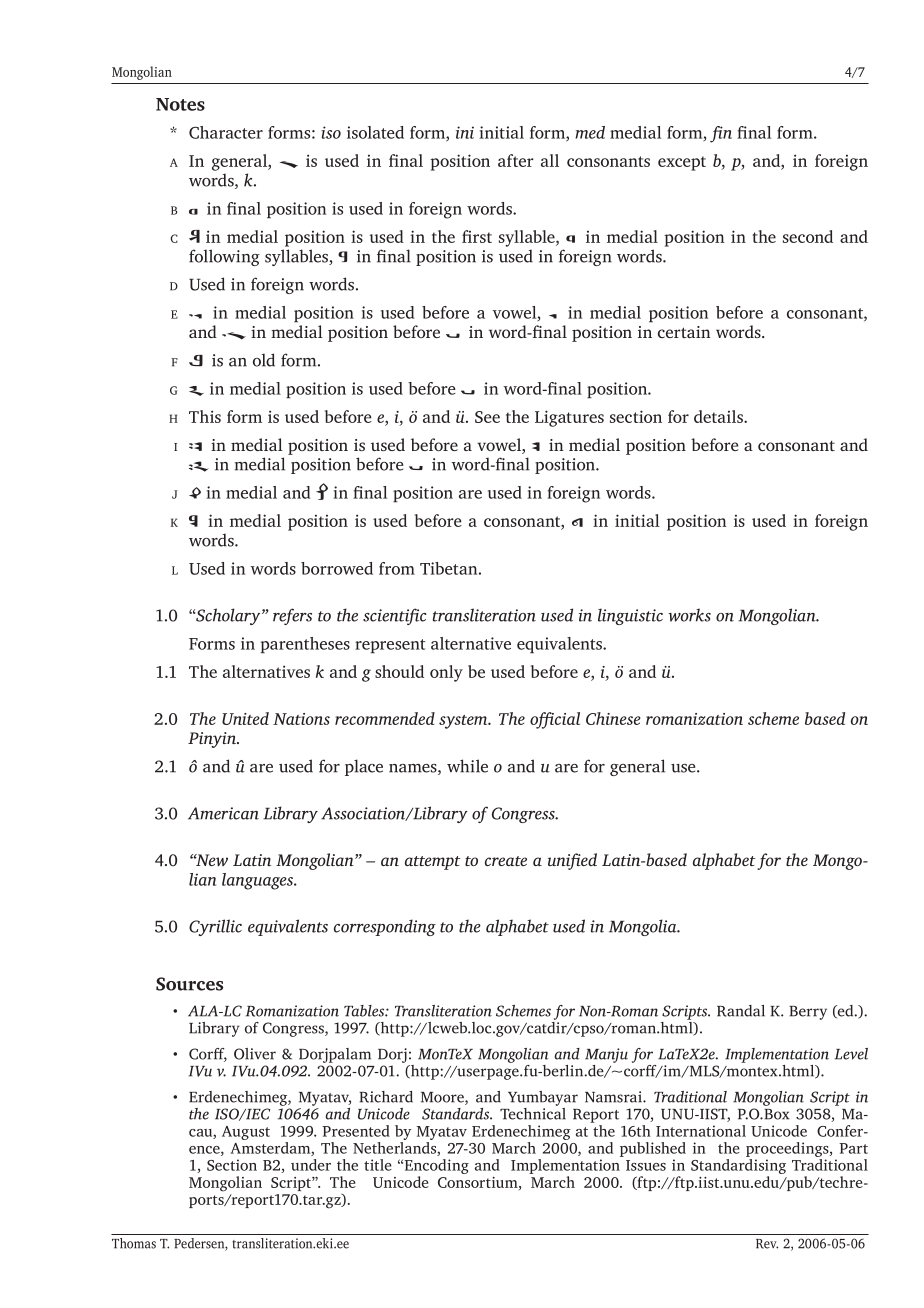 This page has width=924, height=1308. Describe the element at coordinates (516, 160) in the page. I see `after` at that location.
